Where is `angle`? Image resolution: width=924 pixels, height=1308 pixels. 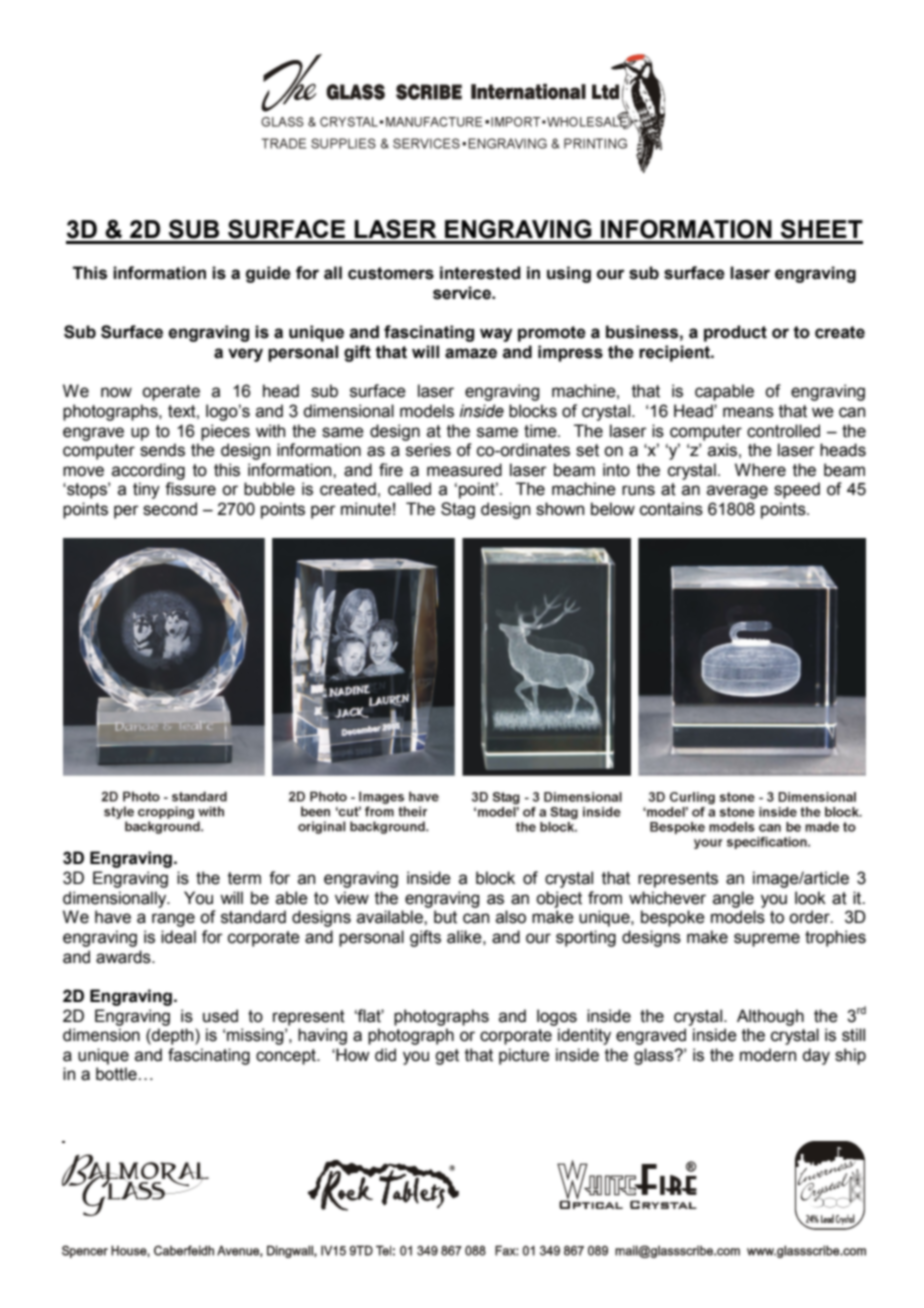
angle is located at coordinates (733, 899).
